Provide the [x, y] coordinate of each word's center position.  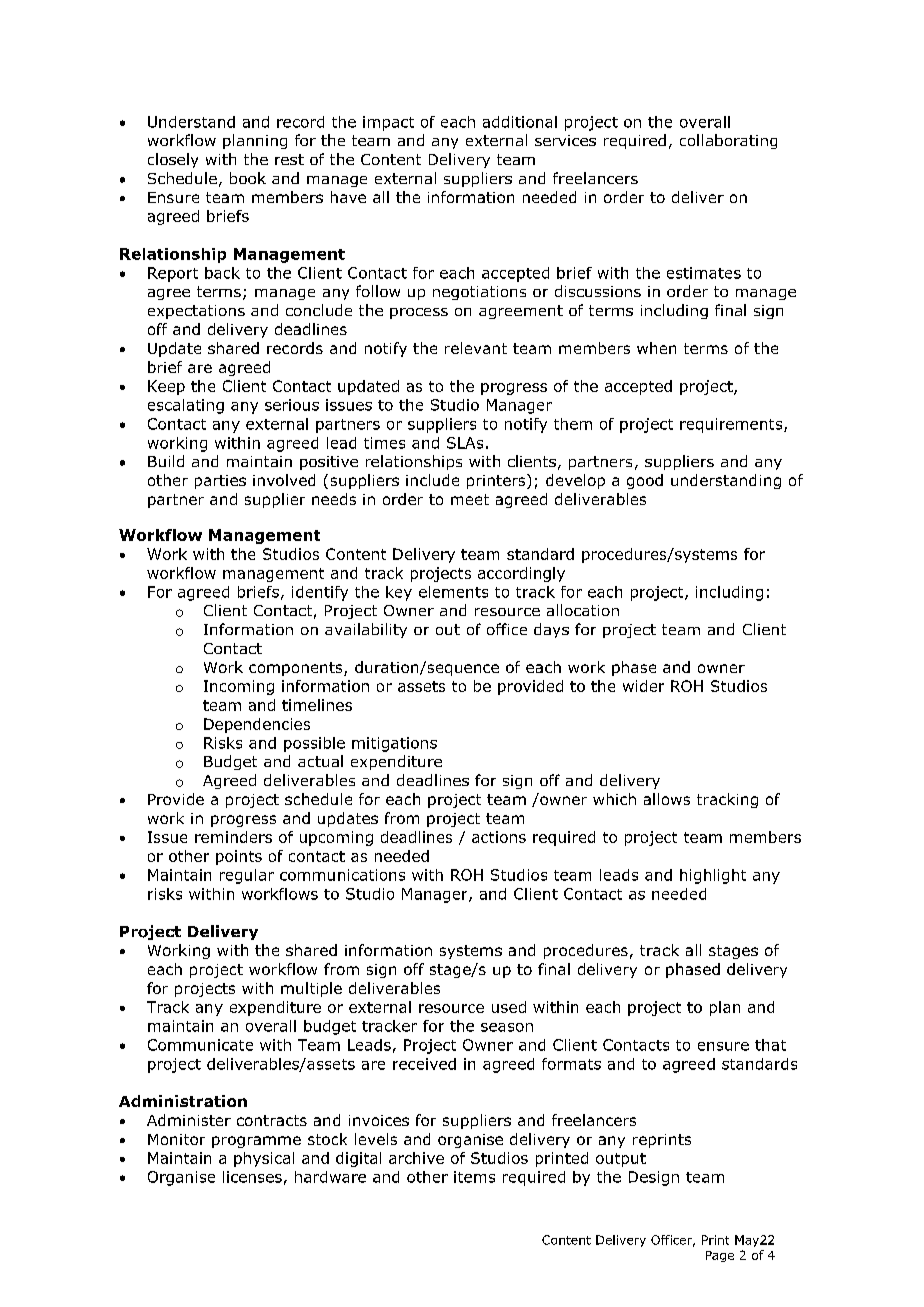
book [248, 178]
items [474, 1177]
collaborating [728, 141]
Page [720, 1256]
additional [520, 122]
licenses [252, 1177]
